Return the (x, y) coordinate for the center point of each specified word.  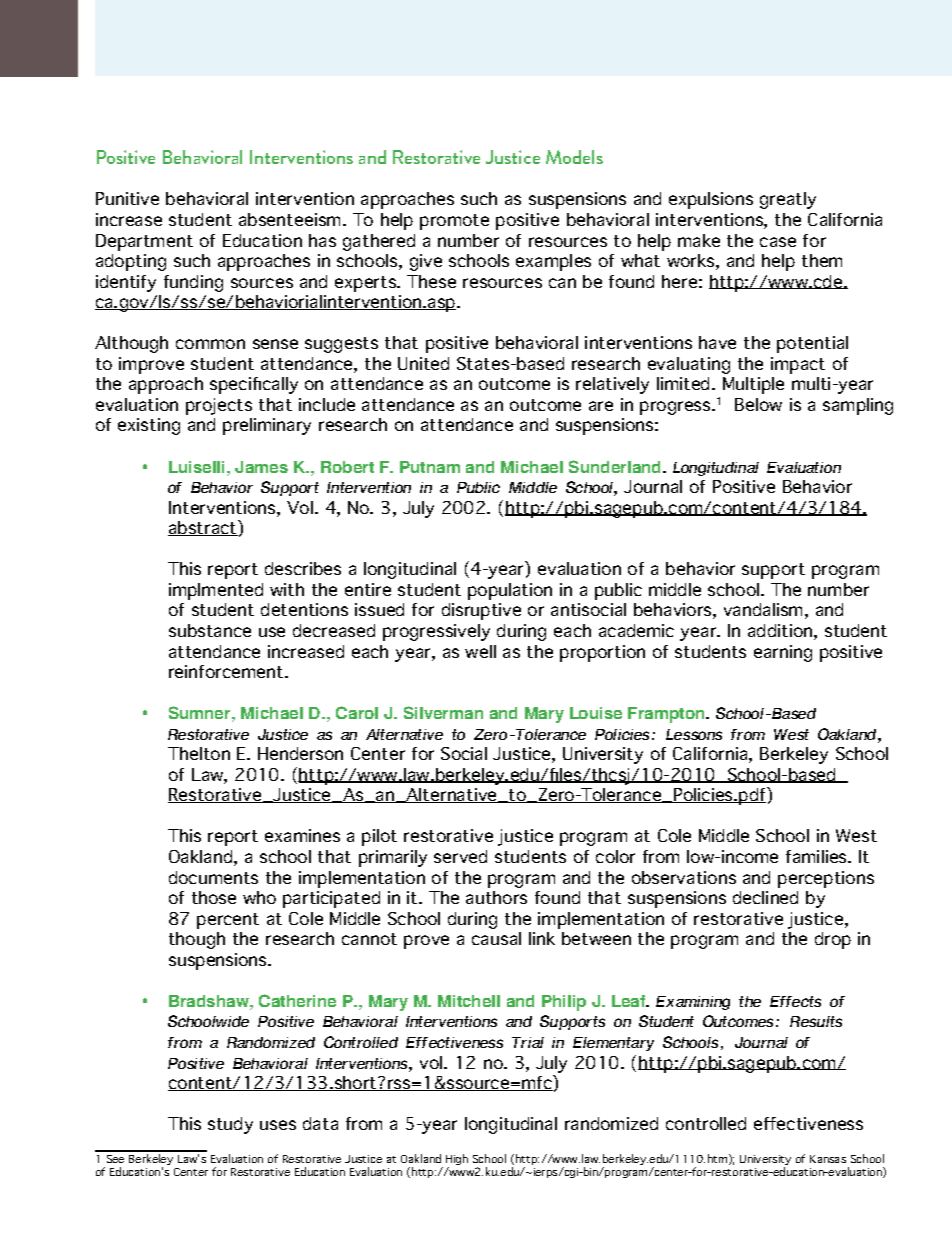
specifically (254, 385)
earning (783, 653)
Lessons (694, 734)
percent (228, 921)
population (510, 591)
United (423, 363)
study (230, 1125)
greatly (788, 200)
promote (454, 222)
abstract (203, 528)
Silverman (443, 712)
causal (496, 938)
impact (798, 365)
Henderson (300, 753)
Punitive (127, 198)
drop (833, 940)
